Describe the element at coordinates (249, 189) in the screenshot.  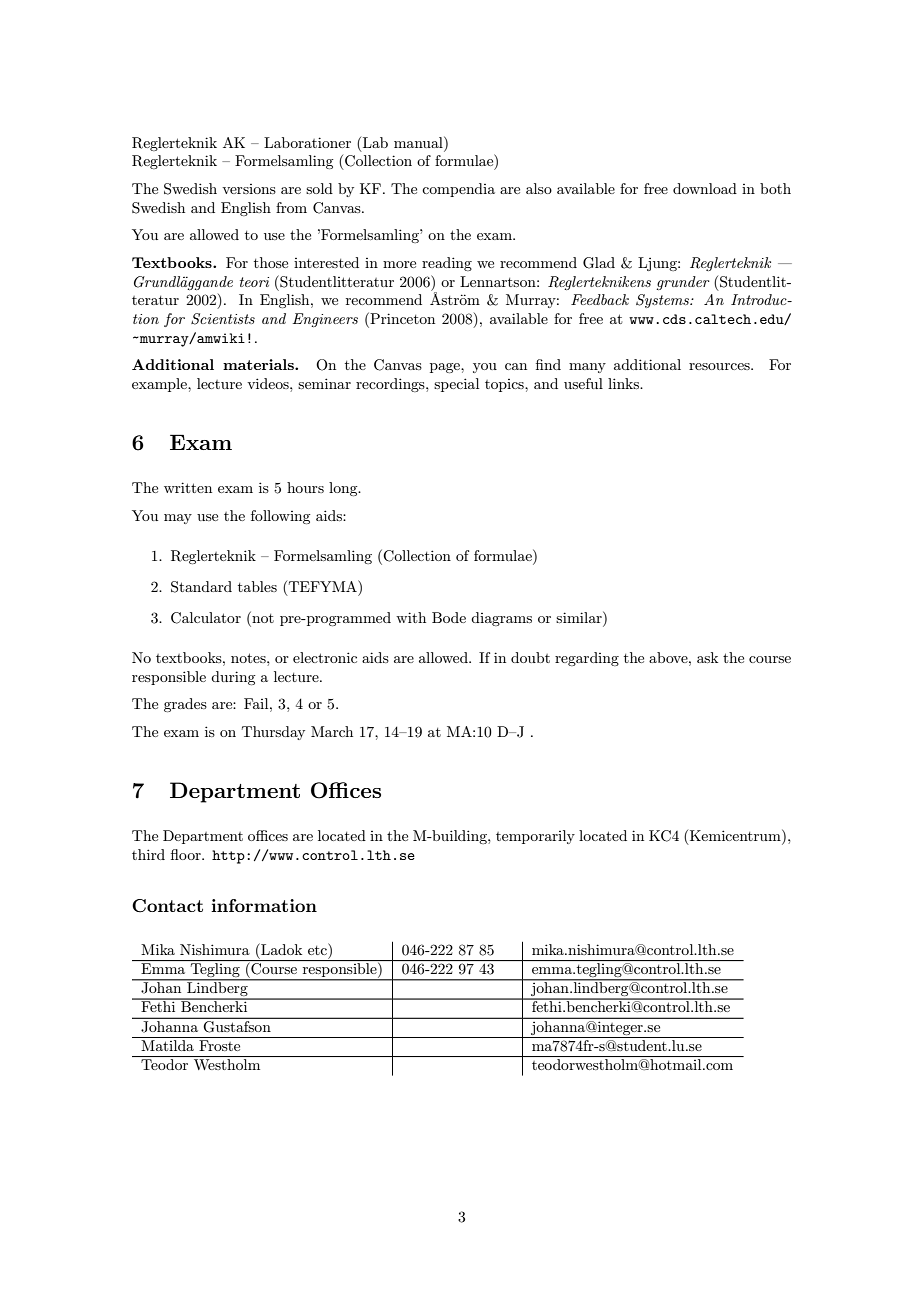
I see `versions` at that location.
